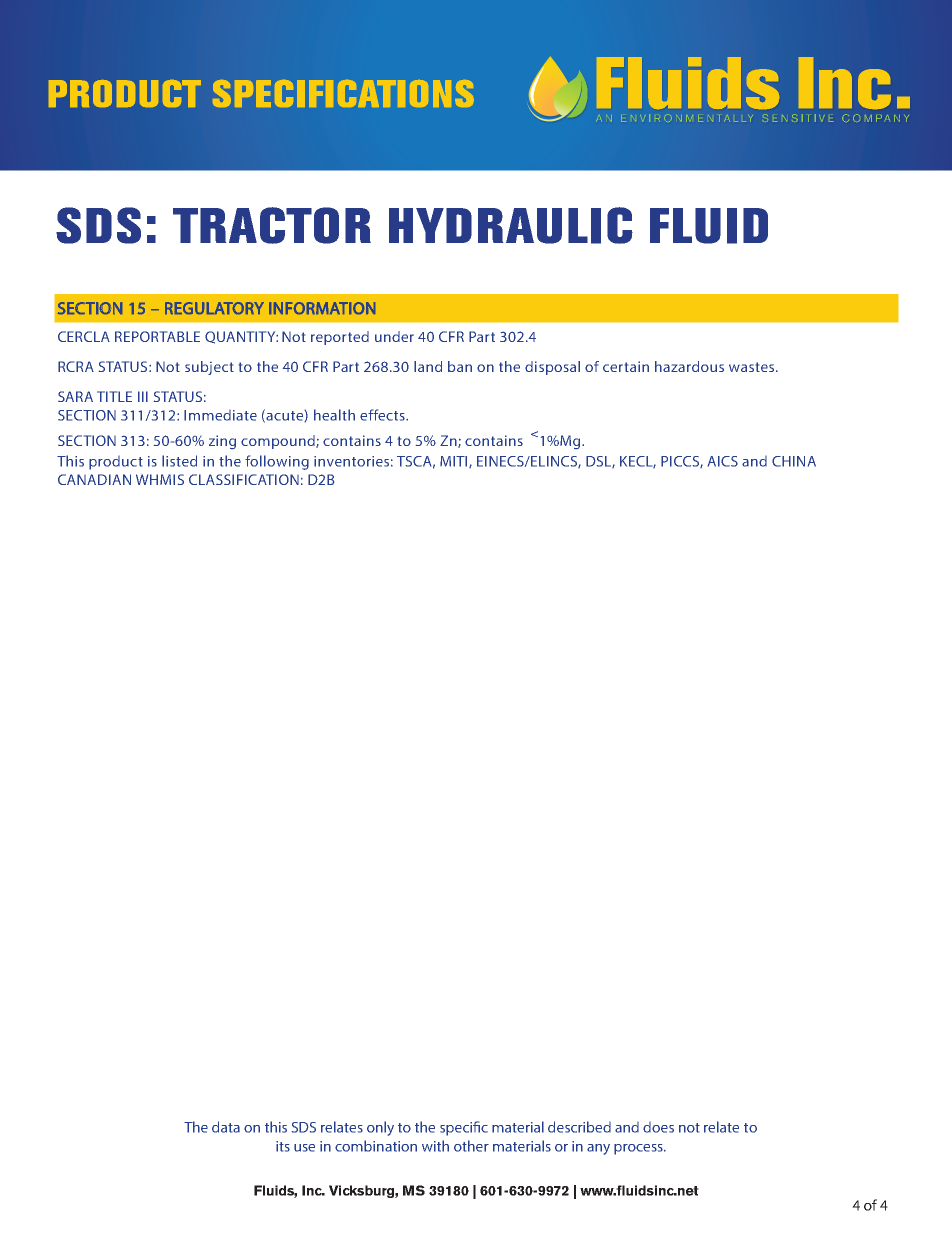 The image size is (952, 1233). I want to click on CANADIAN, so click(94, 479).
